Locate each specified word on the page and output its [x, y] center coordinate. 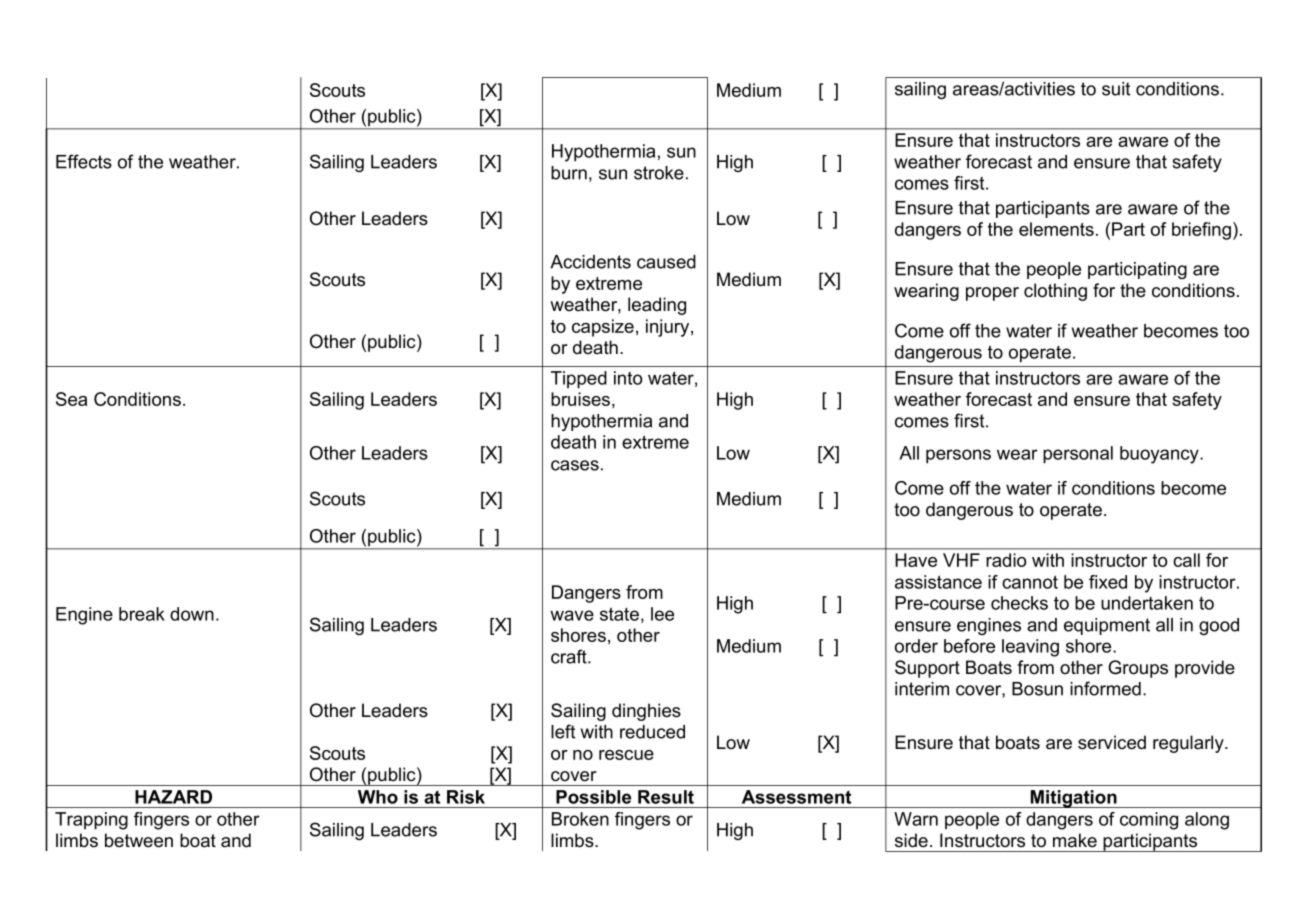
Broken [580, 819]
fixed [1108, 582]
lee [662, 614]
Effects [84, 161]
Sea [71, 399]
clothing [1055, 292]
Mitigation [1074, 799]
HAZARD [173, 797]
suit [1116, 89]
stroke [659, 173]
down [192, 614]
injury [669, 328]
